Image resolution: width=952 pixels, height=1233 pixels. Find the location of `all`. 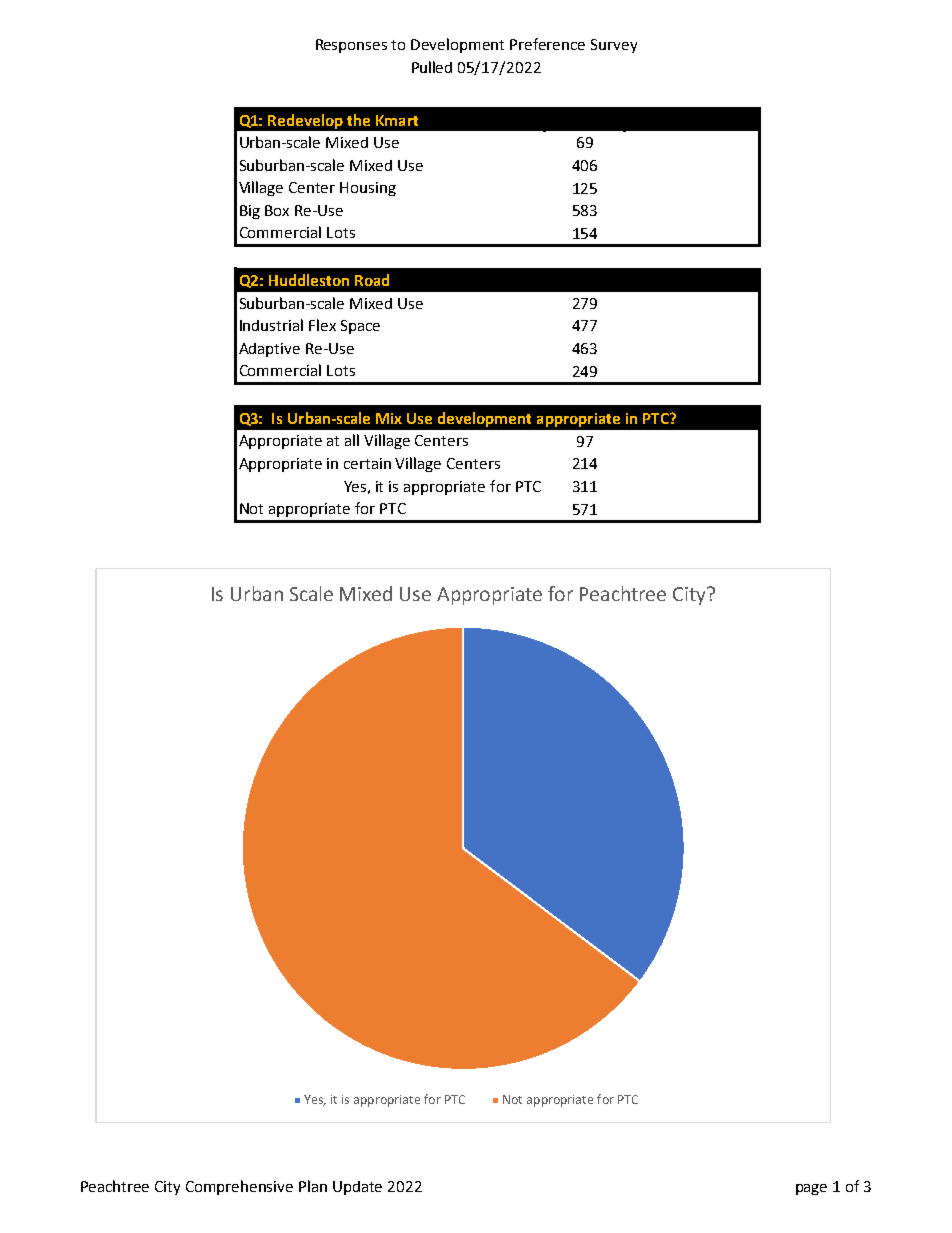

all is located at coordinates (352, 440).
